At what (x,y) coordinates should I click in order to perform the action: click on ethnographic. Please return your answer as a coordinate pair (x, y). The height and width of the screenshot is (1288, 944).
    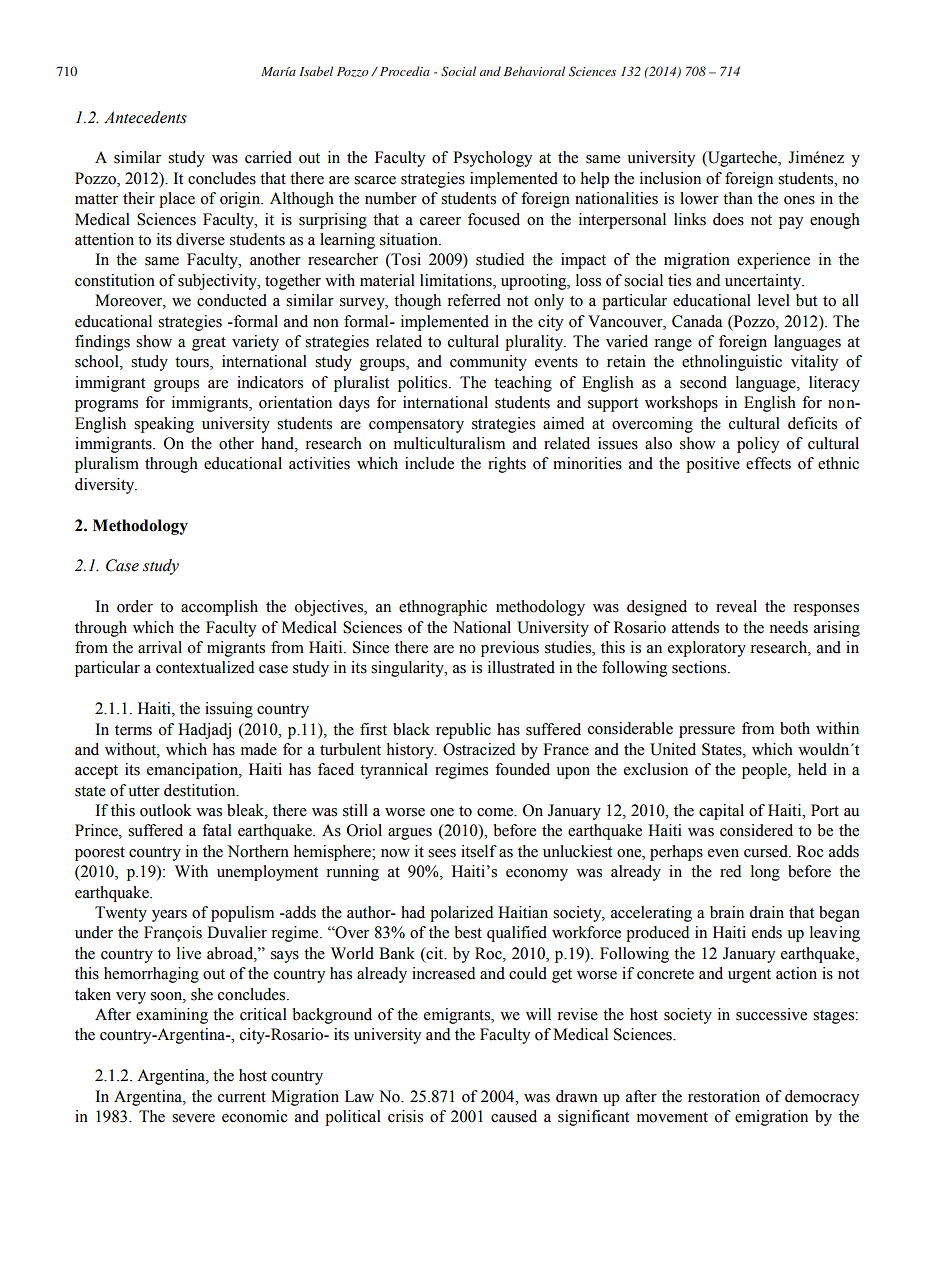
    Looking at the image, I should click on (443, 608).
